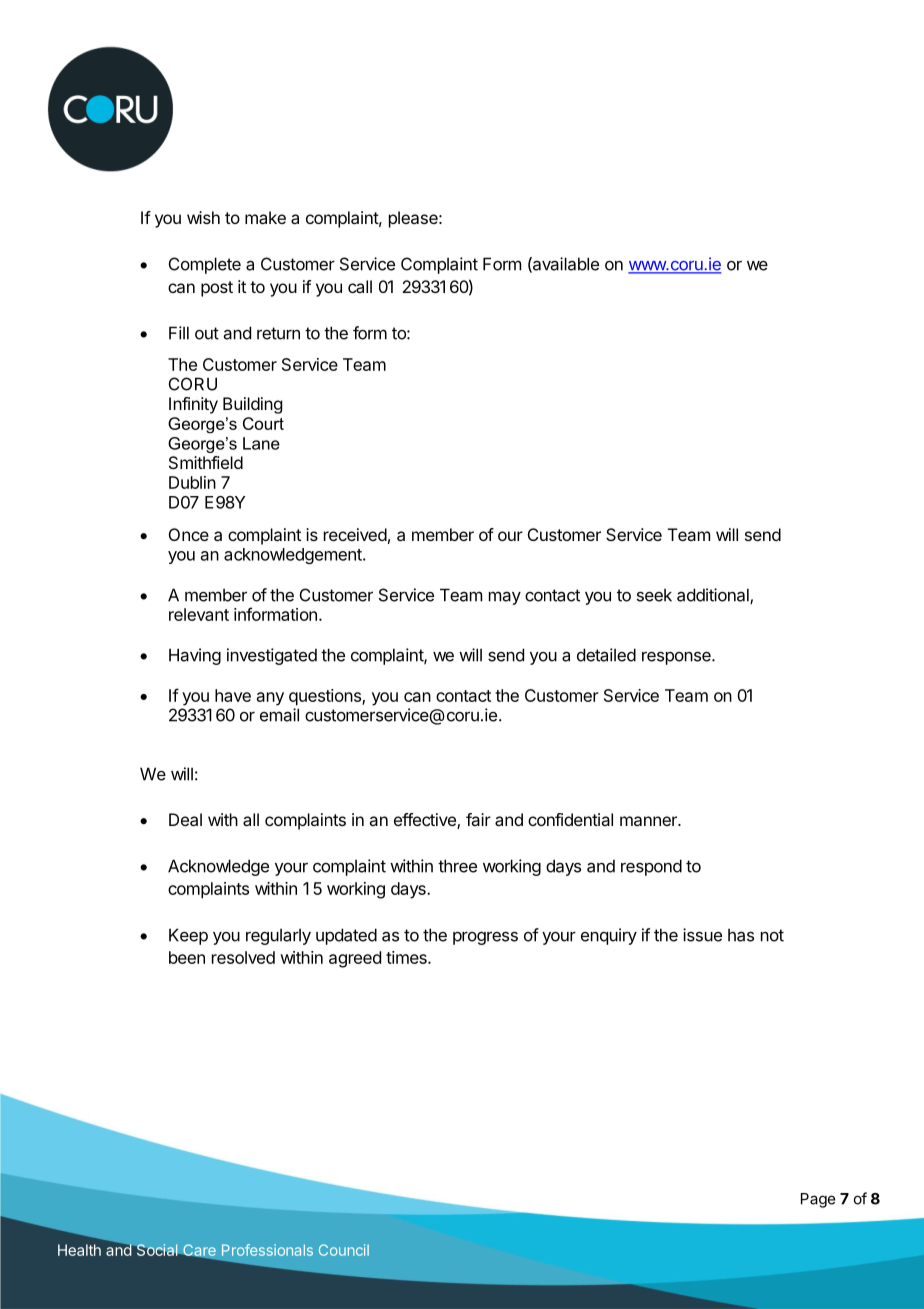  Describe the element at coordinates (360, 286) in the screenshot. I see `call` at that location.
